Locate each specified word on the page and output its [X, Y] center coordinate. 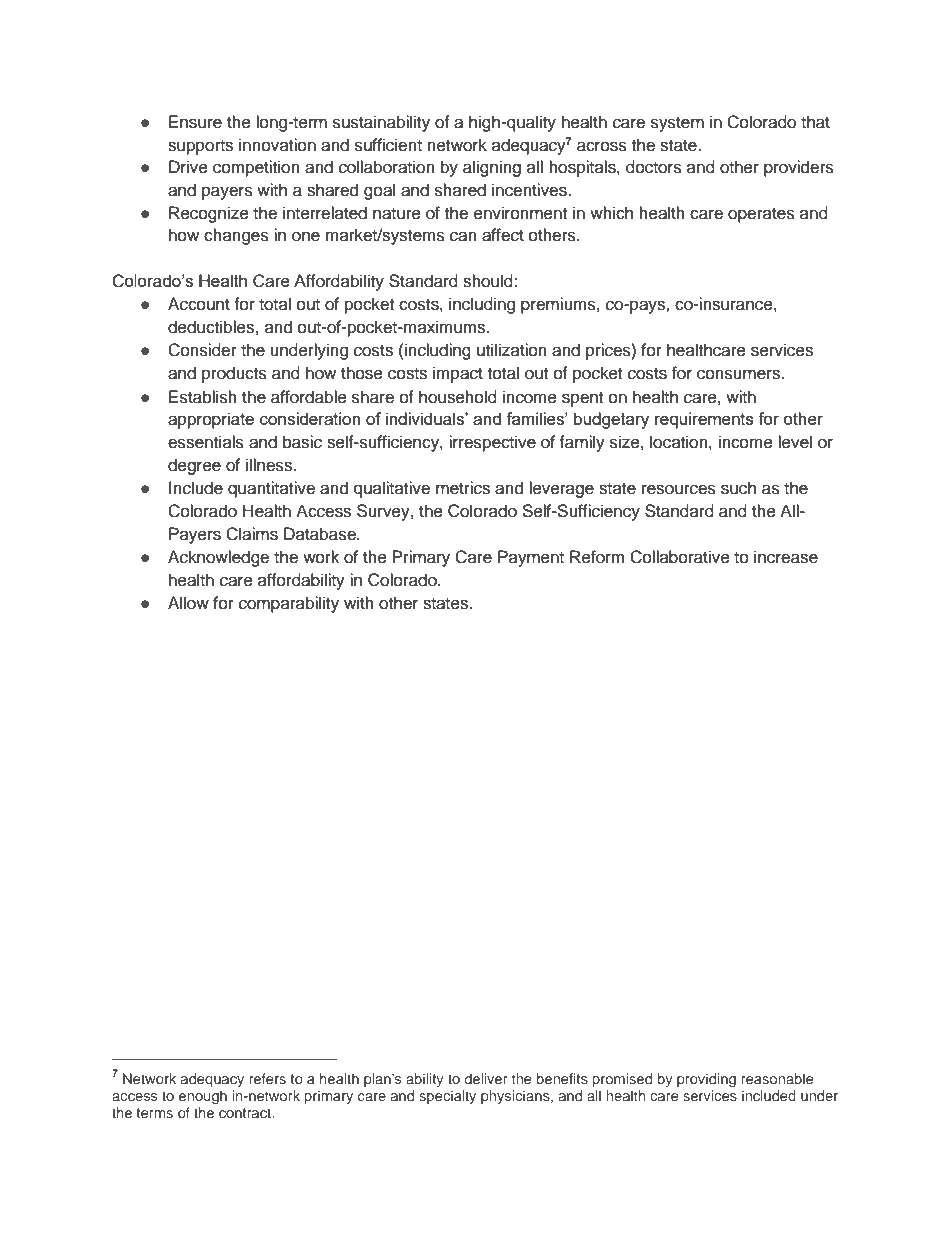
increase [786, 557]
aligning [492, 168]
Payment [531, 558]
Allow [188, 603]
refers [267, 1078]
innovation [277, 145]
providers [799, 168]
